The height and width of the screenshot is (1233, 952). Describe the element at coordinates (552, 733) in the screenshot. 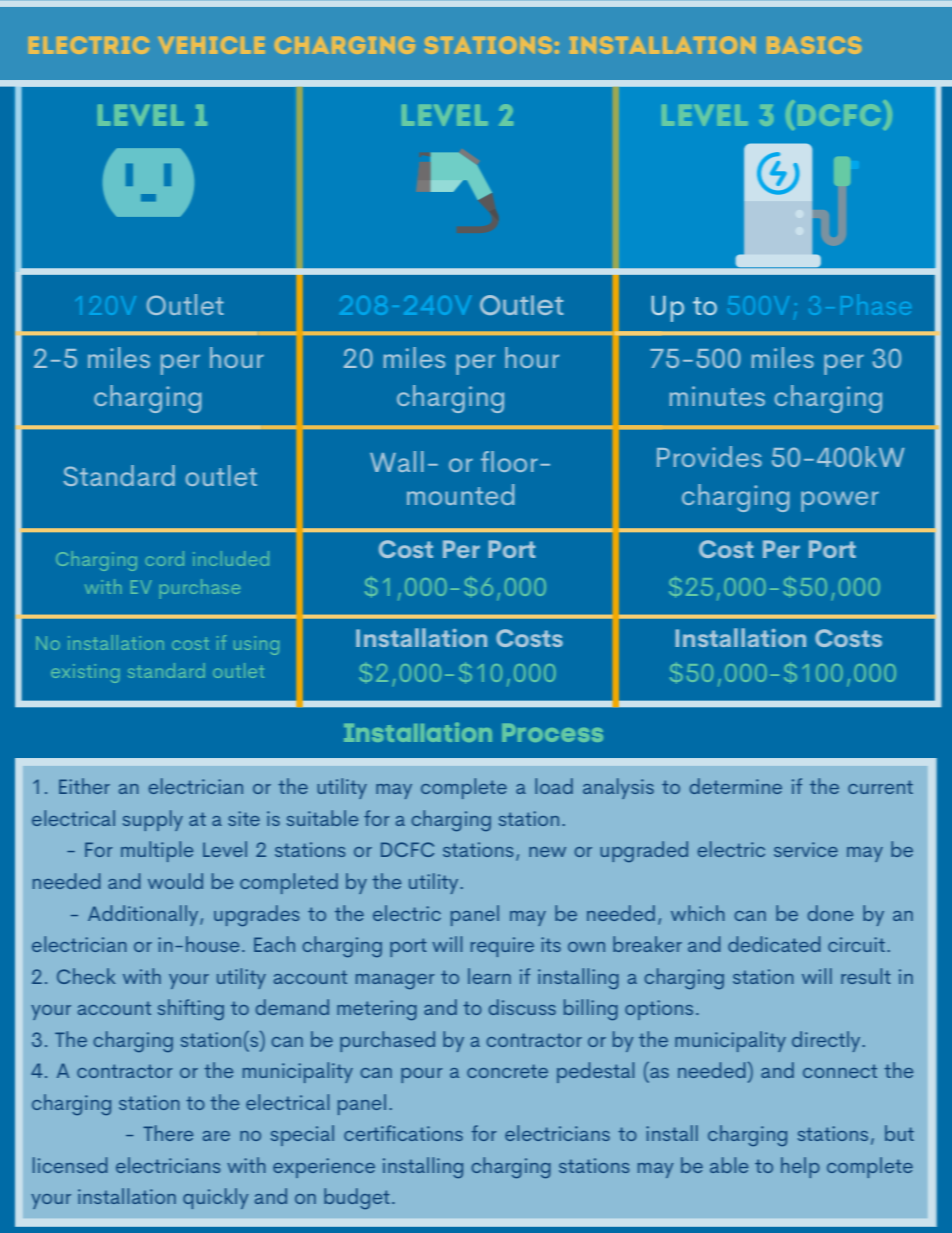

I see `Process` at that location.
